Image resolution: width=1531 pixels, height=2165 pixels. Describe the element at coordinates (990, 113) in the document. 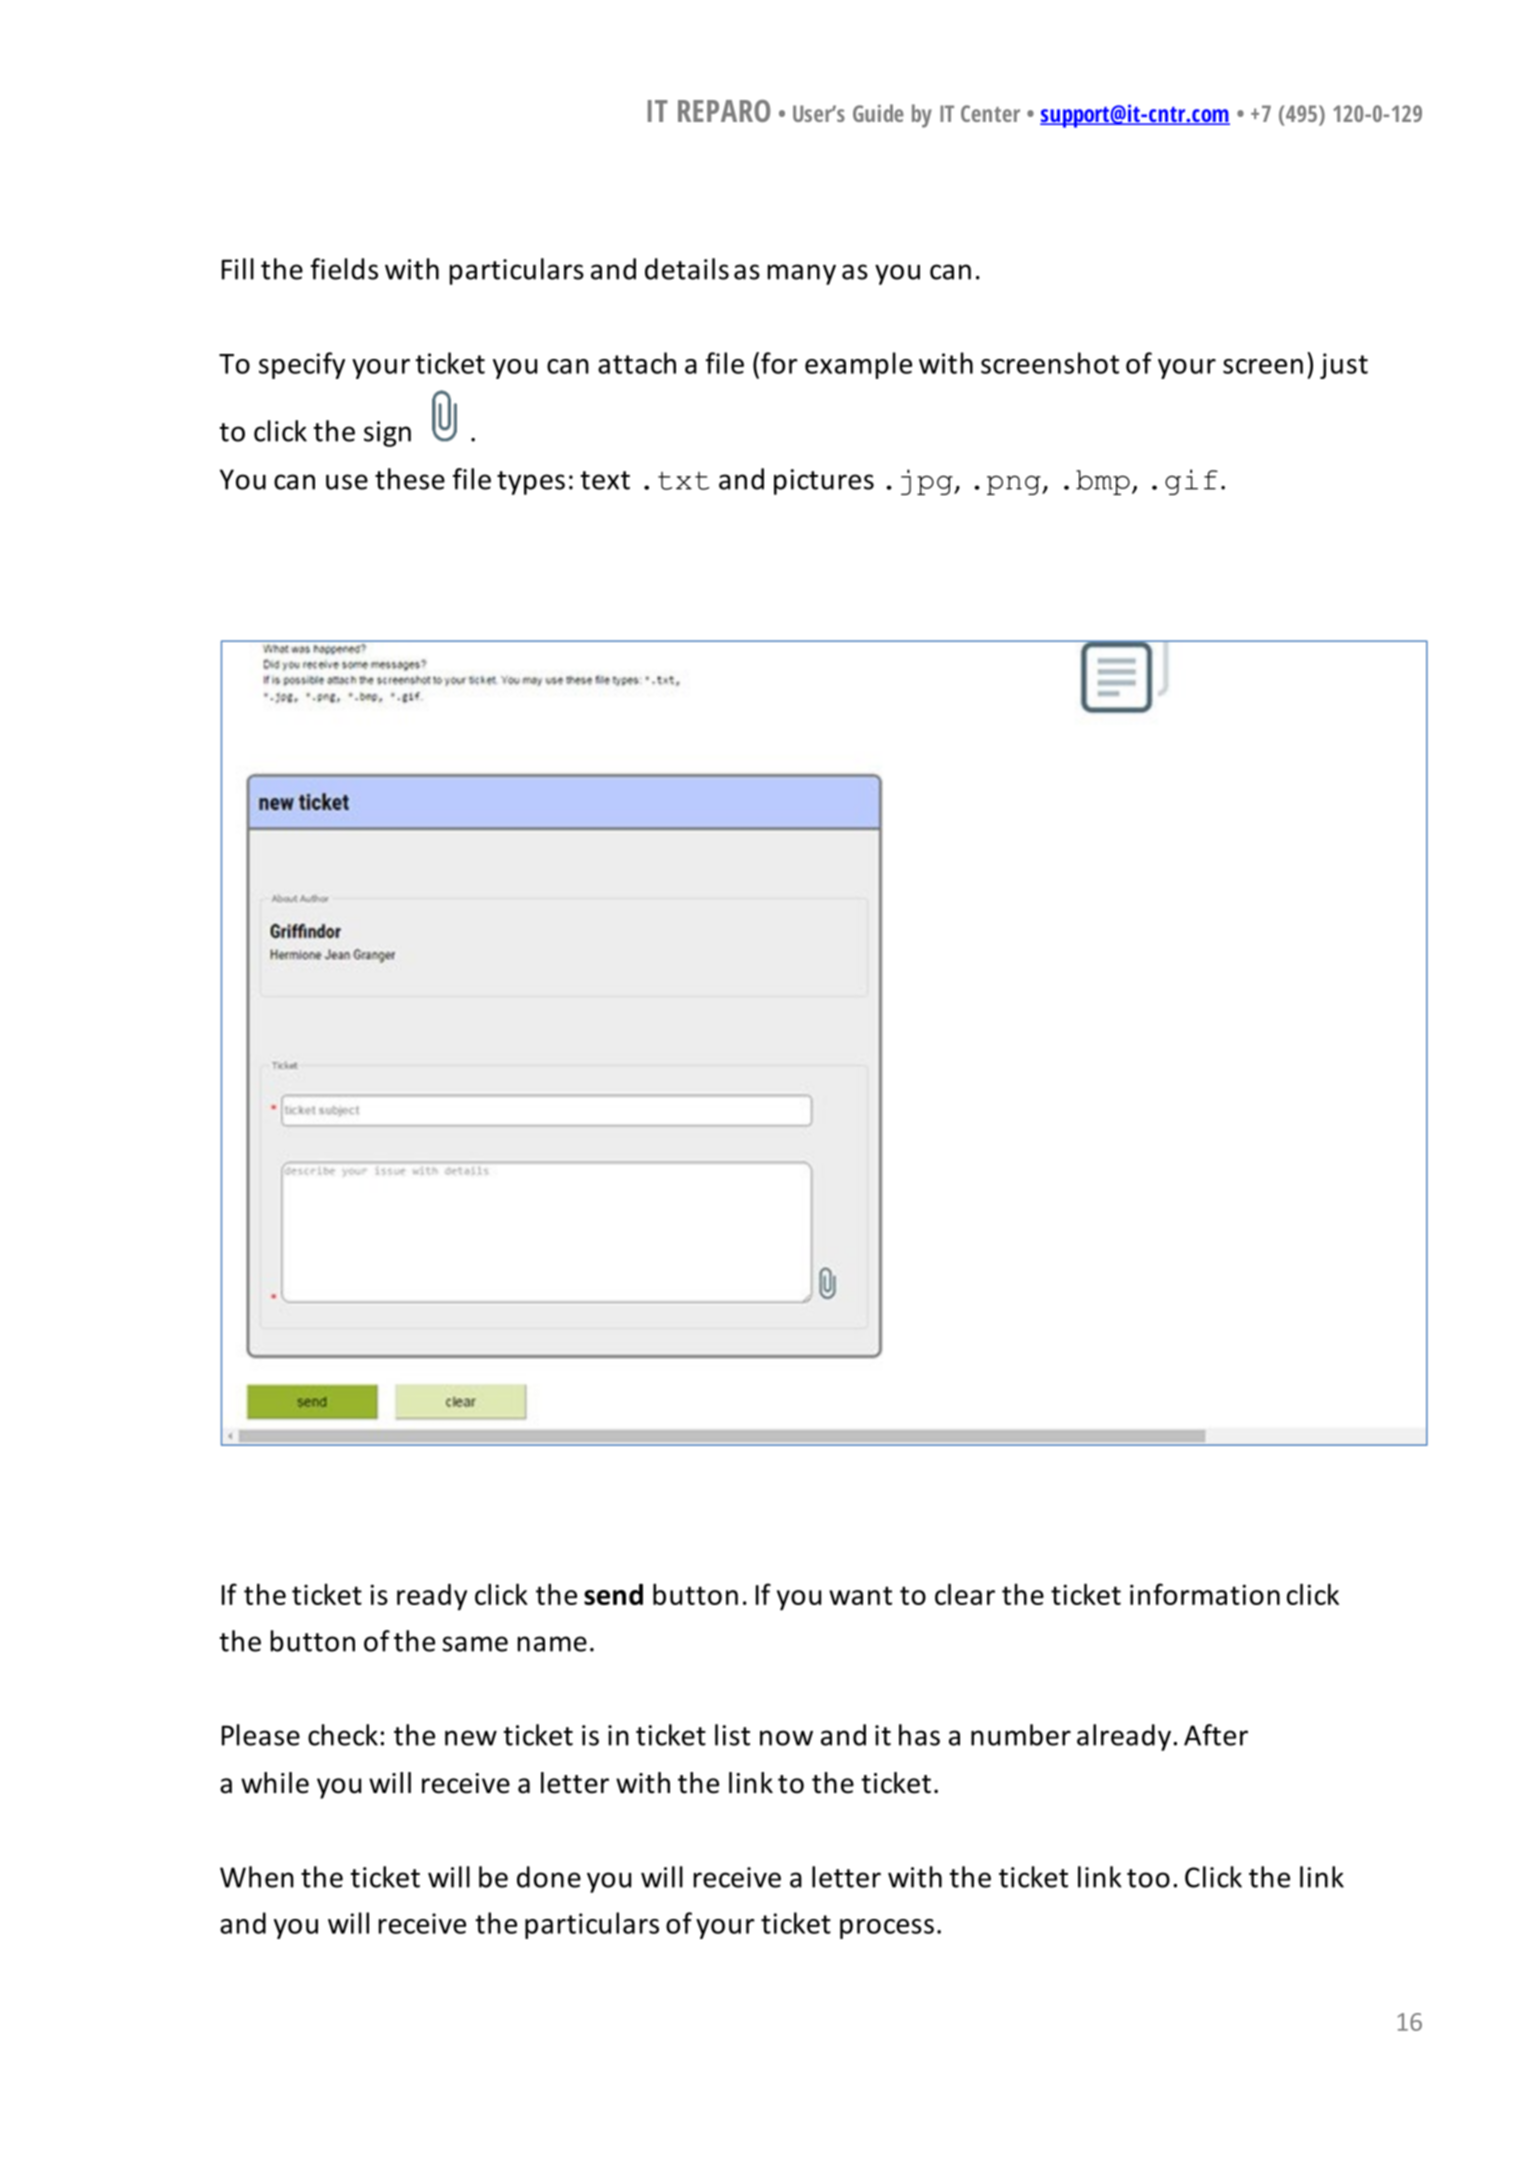

I see `Center` at that location.
